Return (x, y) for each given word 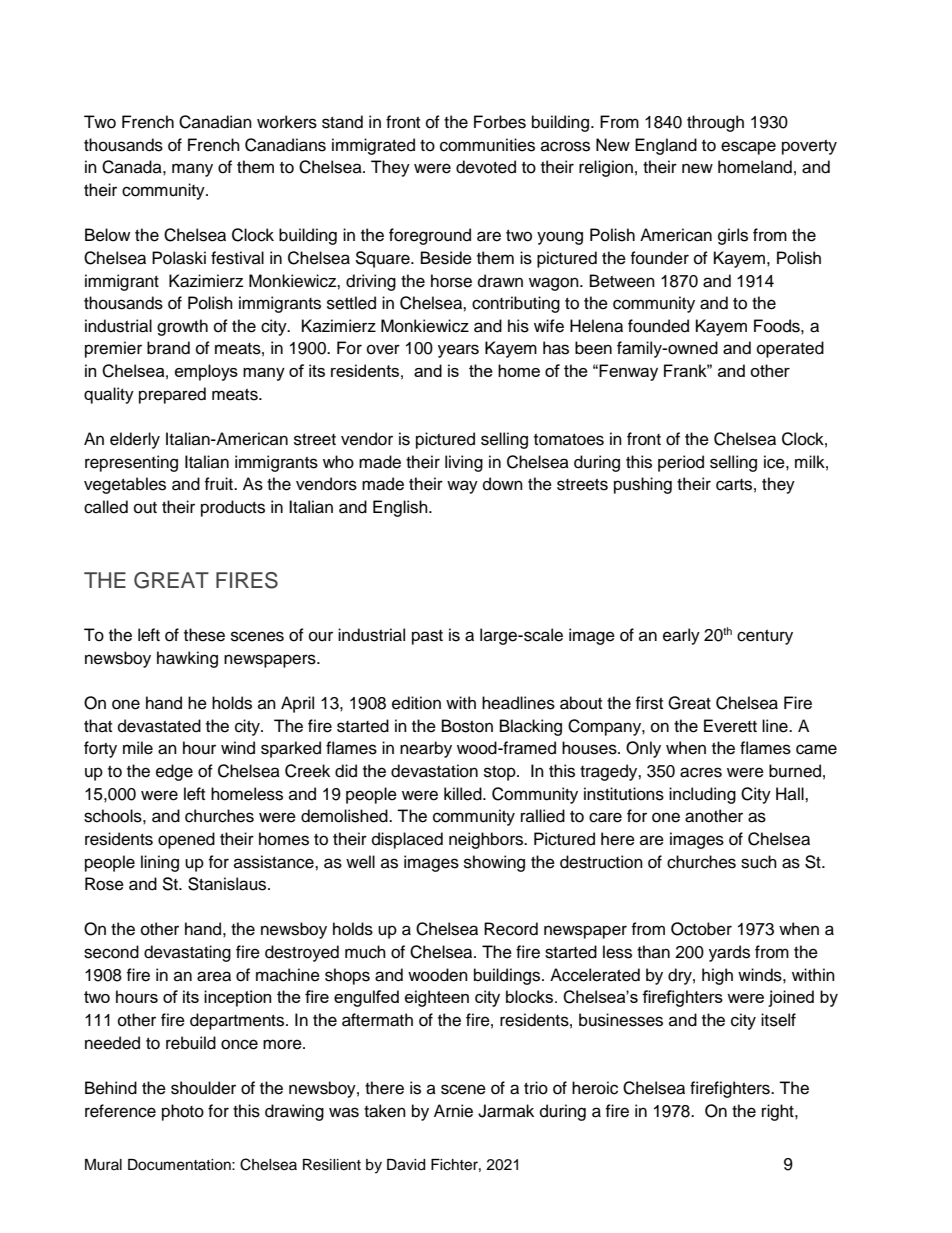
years (458, 351)
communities (487, 145)
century (765, 637)
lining (160, 863)
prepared (172, 395)
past (427, 637)
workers (287, 122)
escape (748, 148)
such (759, 862)
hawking (187, 659)
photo (183, 1112)
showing (494, 863)
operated (790, 349)
